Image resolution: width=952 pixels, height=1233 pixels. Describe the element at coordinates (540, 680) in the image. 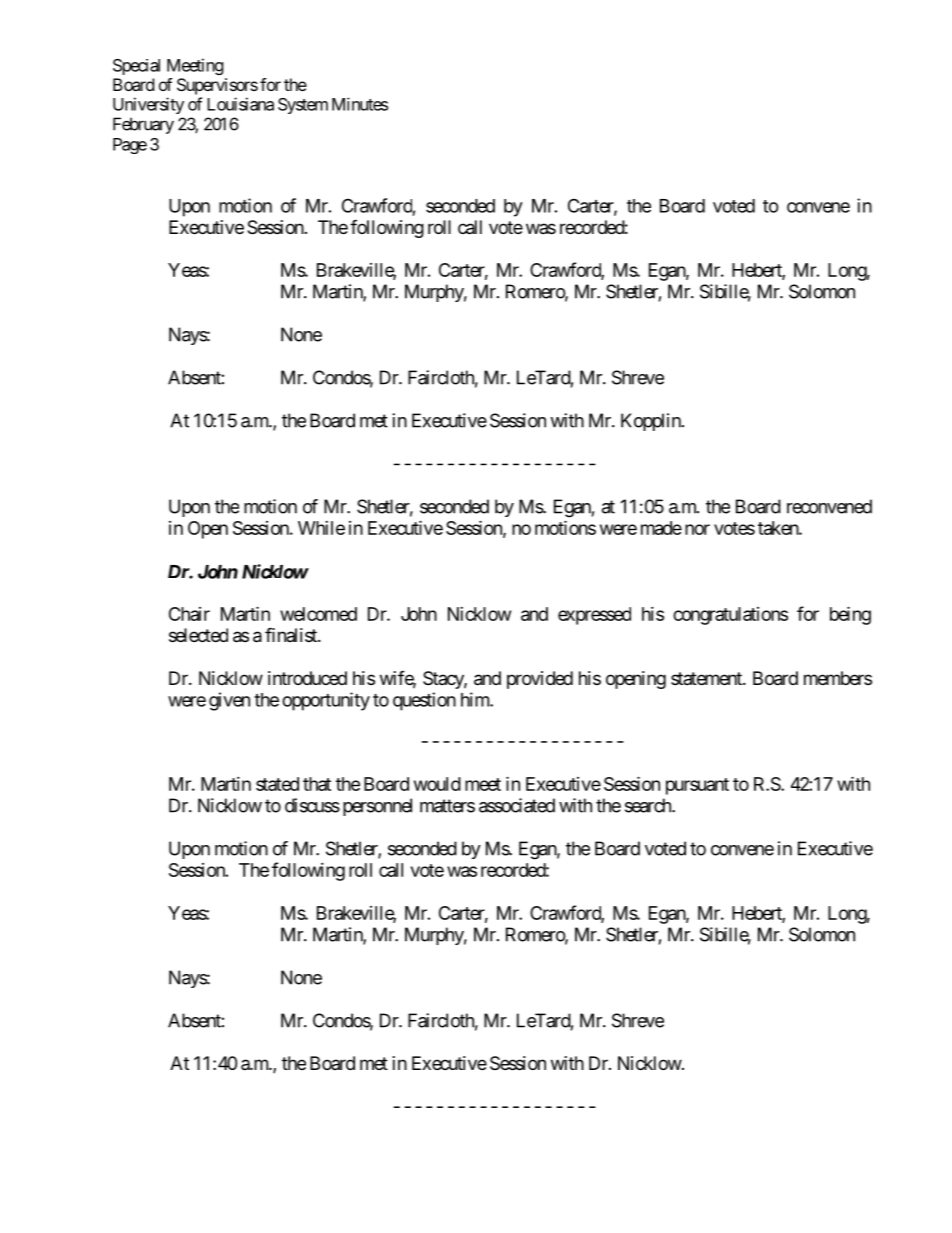

I see `provided` at that location.
